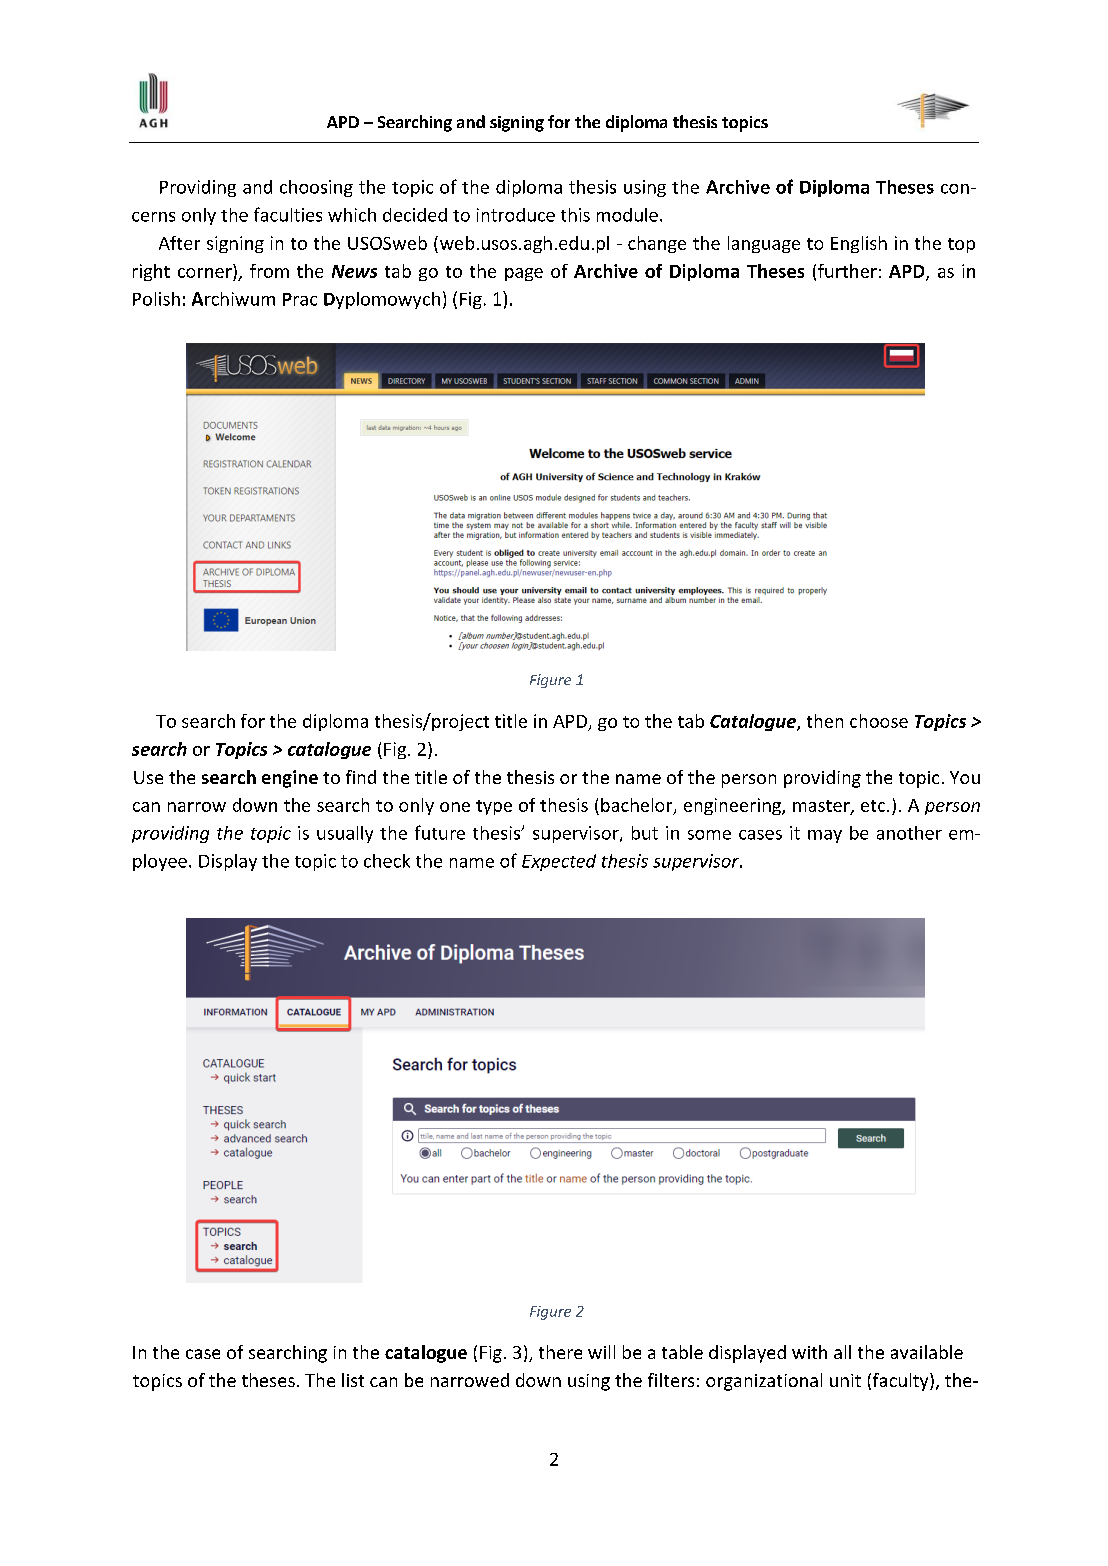 The image size is (1108, 1566). What do you see at coordinates (874, 806) in the screenshot?
I see `etc` at bounding box center [874, 806].
